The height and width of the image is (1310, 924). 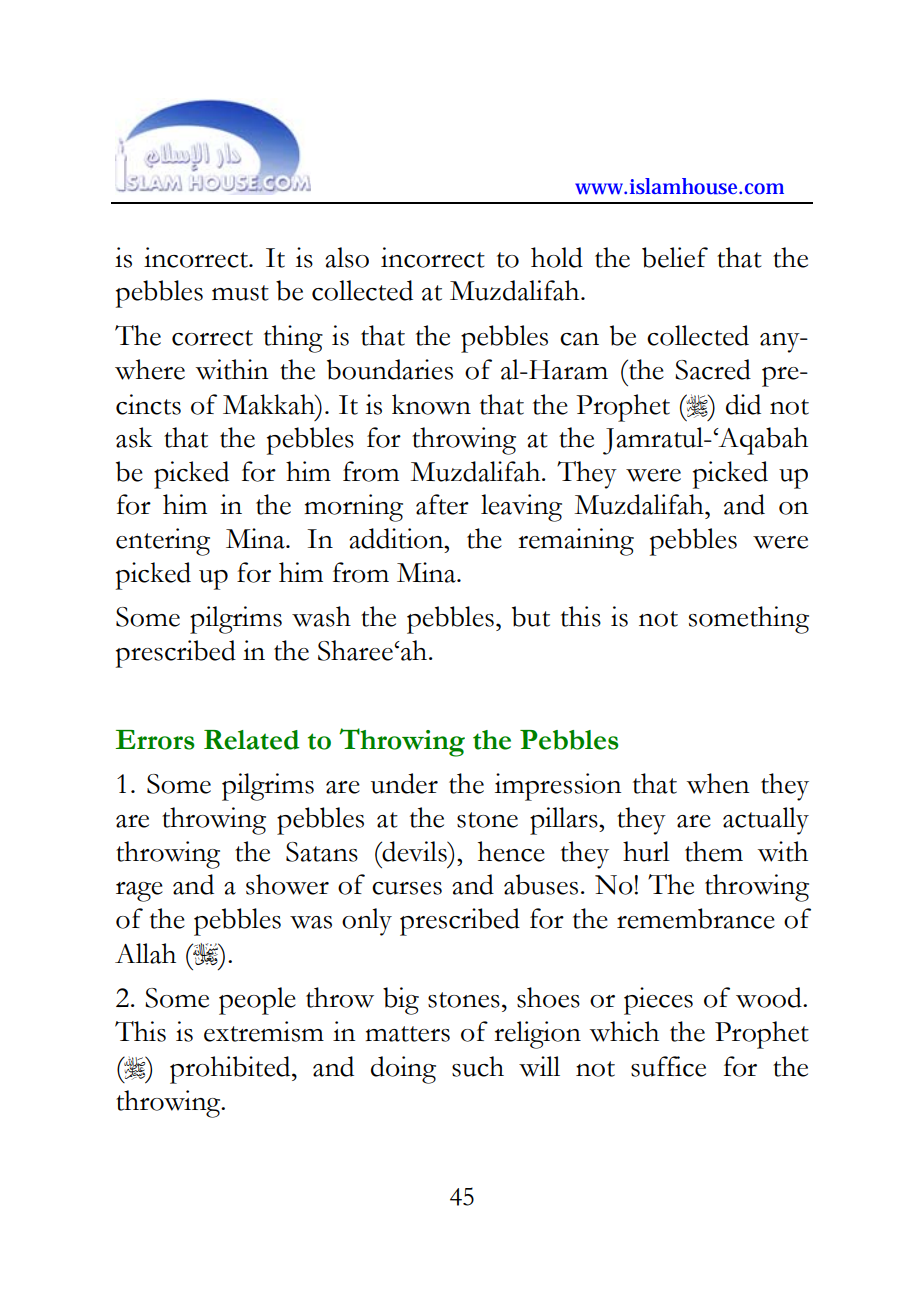 What do you see at coordinates (717, 783) in the image?
I see `when` at bounding box center [717, 783].
